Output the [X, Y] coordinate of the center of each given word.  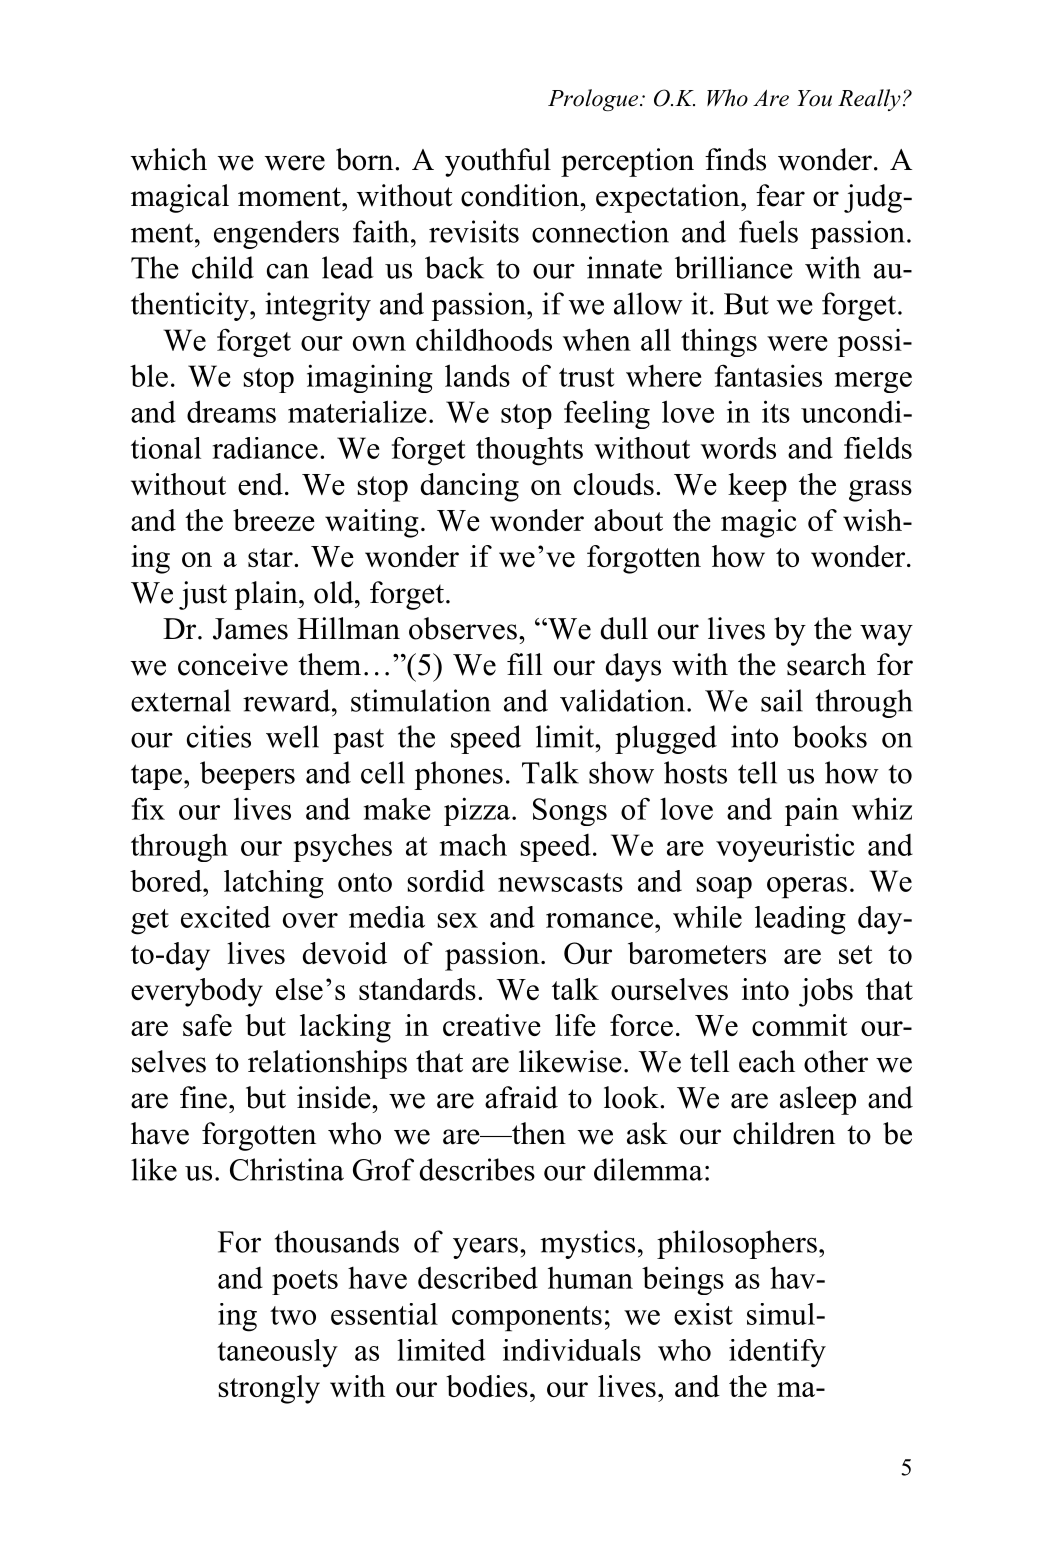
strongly [269, 1389]
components [527, 1319]
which [169, 159]
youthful [498, 162]
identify [777, 1353]
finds [735, 159]
